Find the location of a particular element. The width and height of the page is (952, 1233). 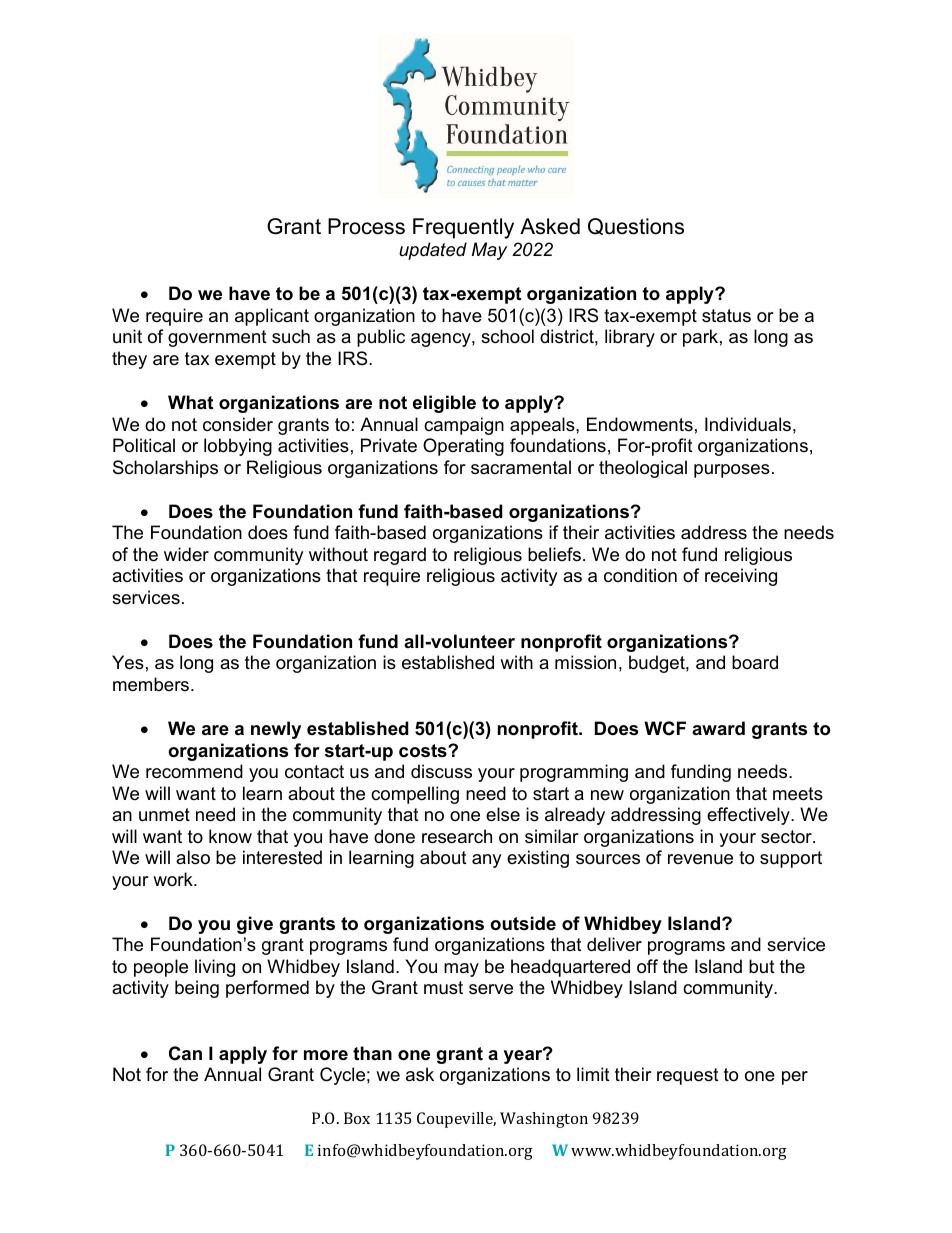

Questions is located at coordinates (636, 226).
